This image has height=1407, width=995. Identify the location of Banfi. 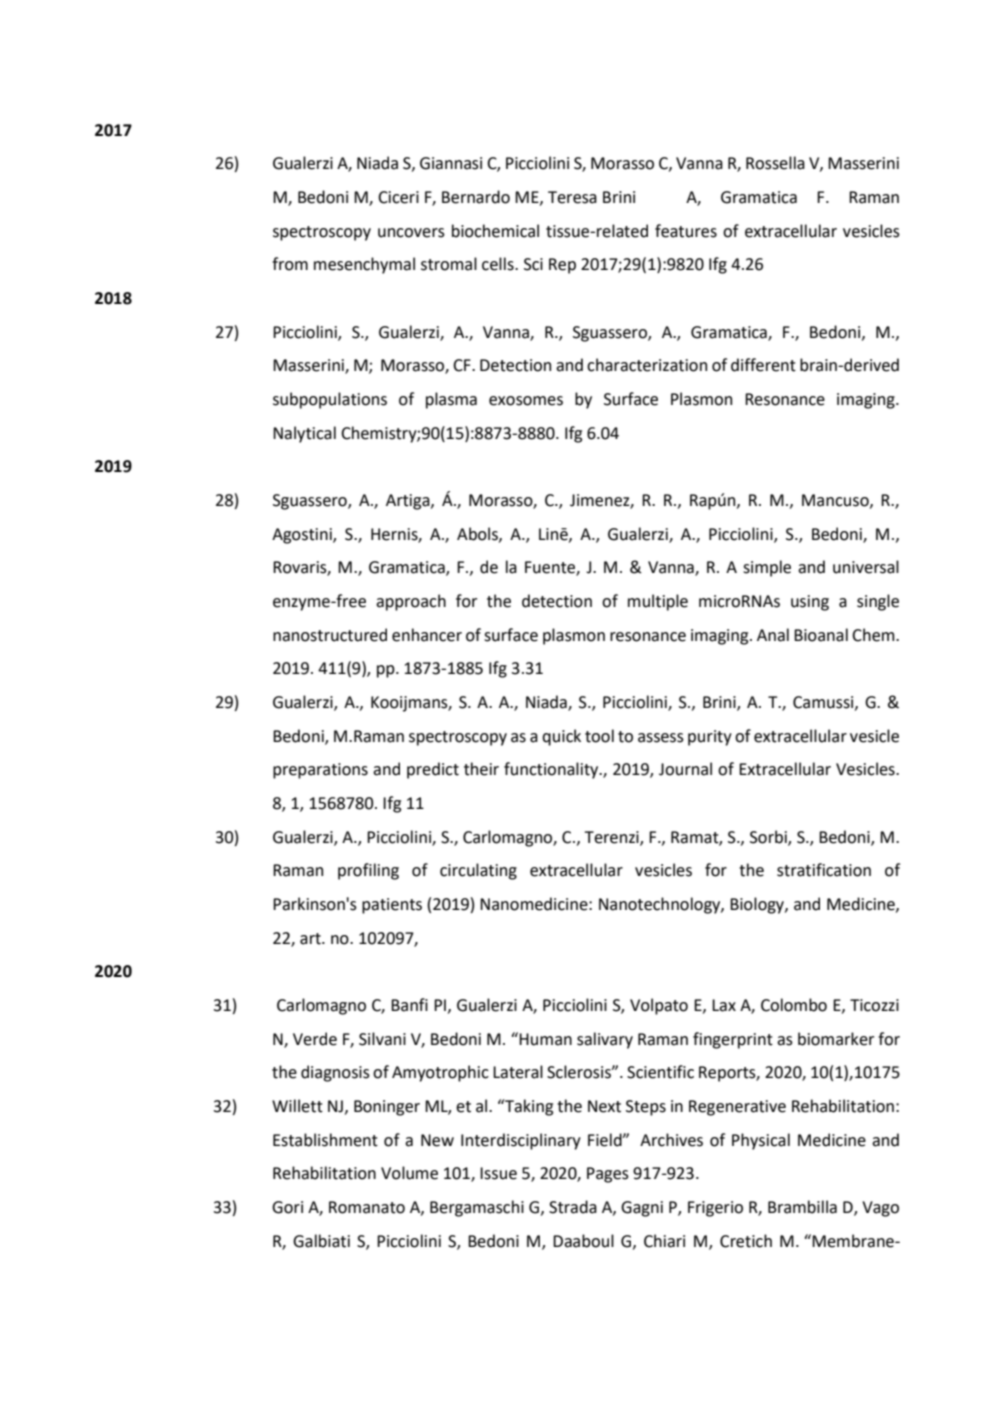
(409, 1005).
